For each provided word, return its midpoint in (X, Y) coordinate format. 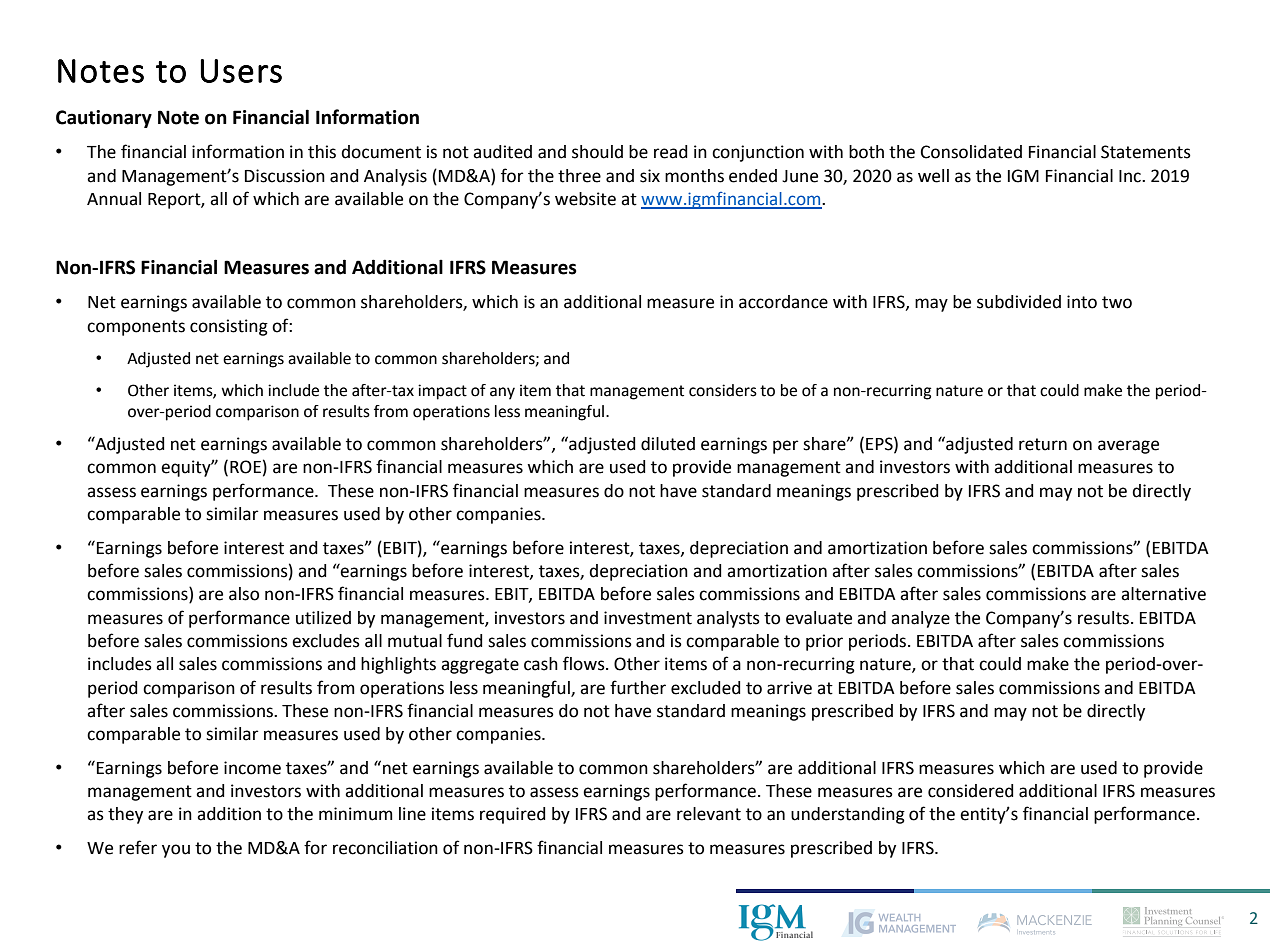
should (597, 152)
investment (648, 618)
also (244, 594)
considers (723, 390)
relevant (709, 814)
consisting (229, 327)
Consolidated (971, 152)
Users (241, 71)
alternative (1163, 594)
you (176, 851)
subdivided (1019, 302)
